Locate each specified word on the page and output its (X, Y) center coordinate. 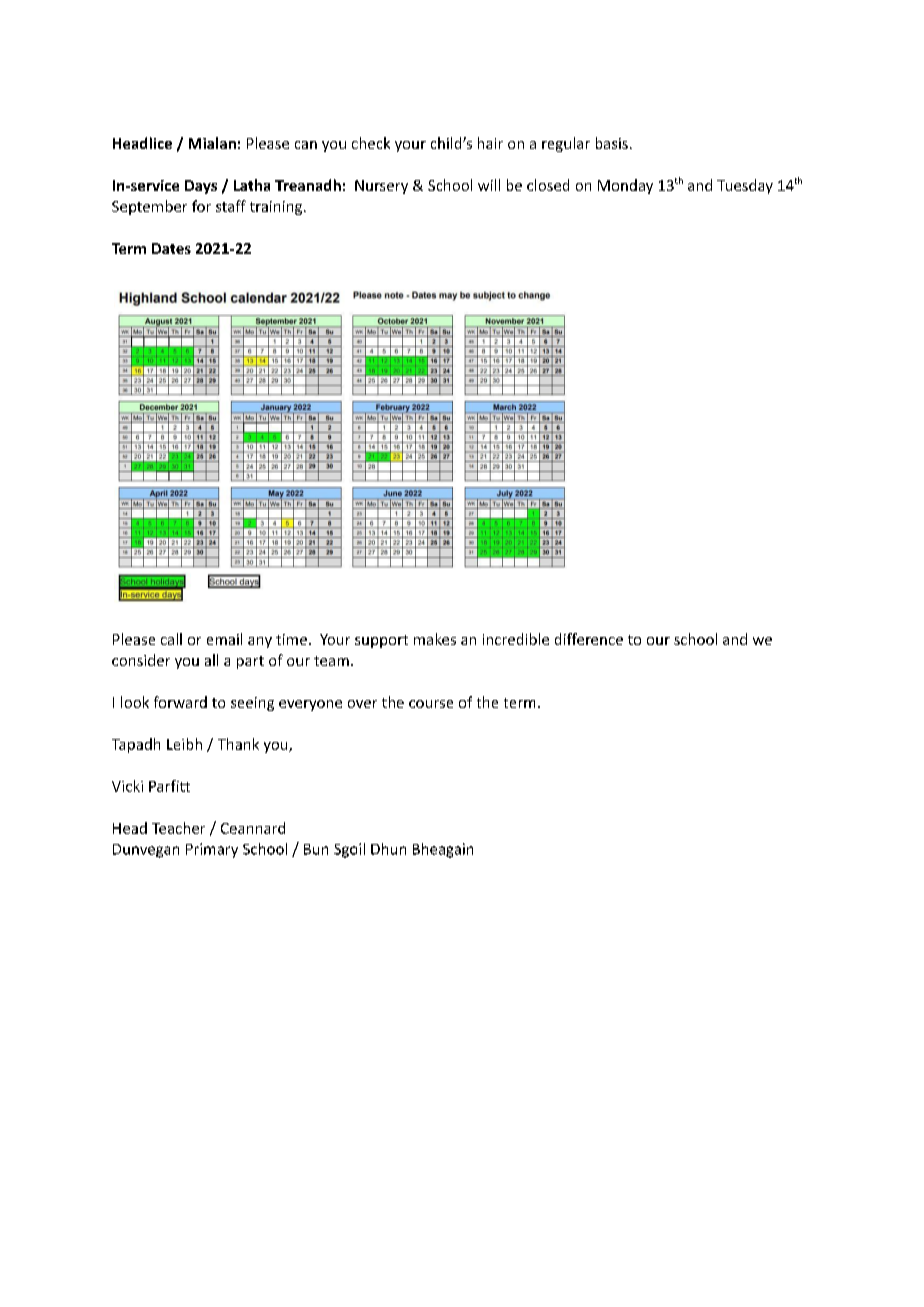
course (431, 704)
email (224, 639)
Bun (316, 849)
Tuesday (745, 186)
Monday (625, 186)
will (489, 185)
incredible (516, 639)
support (381, 641)
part (250, 662)
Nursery (381, 187)
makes (435, 639)
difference (589, 639)
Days (201, 187)
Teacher (178, 828)
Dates (171, 248)
